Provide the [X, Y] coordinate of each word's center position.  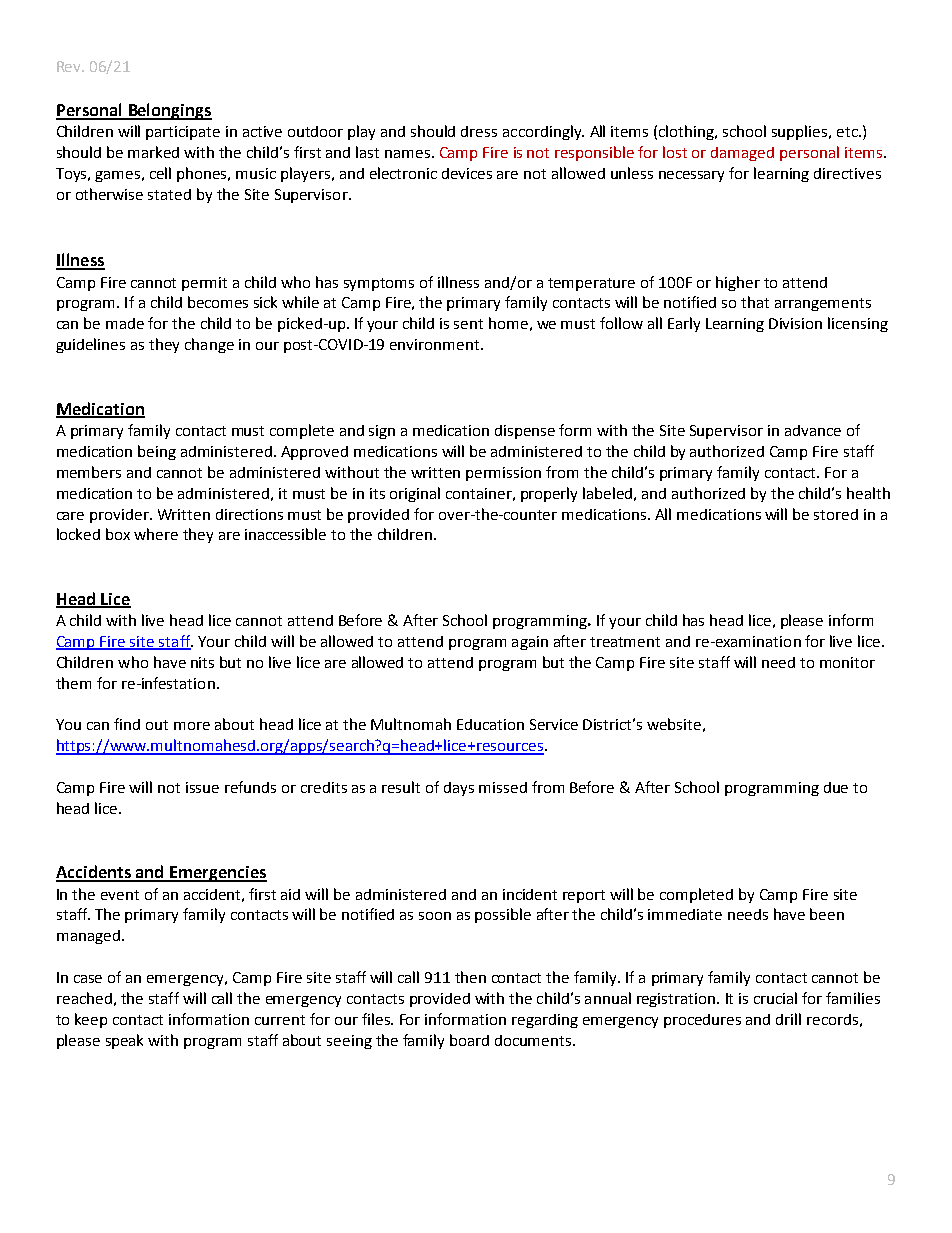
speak [124, 1041]
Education [490, 724]
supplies [801, 132]
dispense [525, 432]
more [192, 726]
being [157, 452]
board [469, 1040]
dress [479, 131]
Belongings [169, 111]
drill [788, 1019]
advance [813, 430]
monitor [847, 662]
